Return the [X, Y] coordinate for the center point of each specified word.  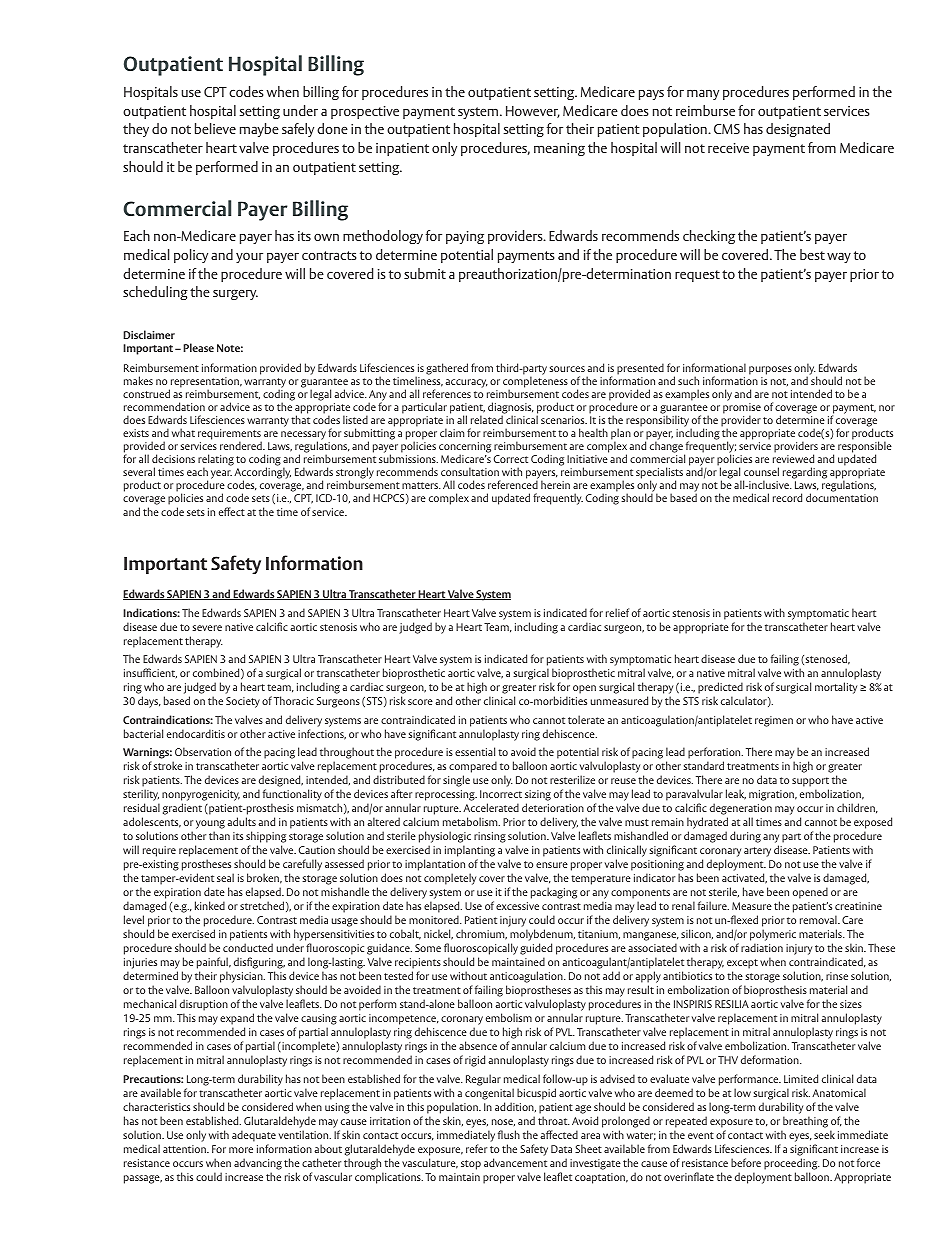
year [221, 474]
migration [773, 795]
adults [241, 821]
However [533, 112]
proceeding [792, 1164]
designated [798, 130]
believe [215, 128]
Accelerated [491, 807]
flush [509, 1134]
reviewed [793, 458]
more [241, 1150]
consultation [470, 471]
